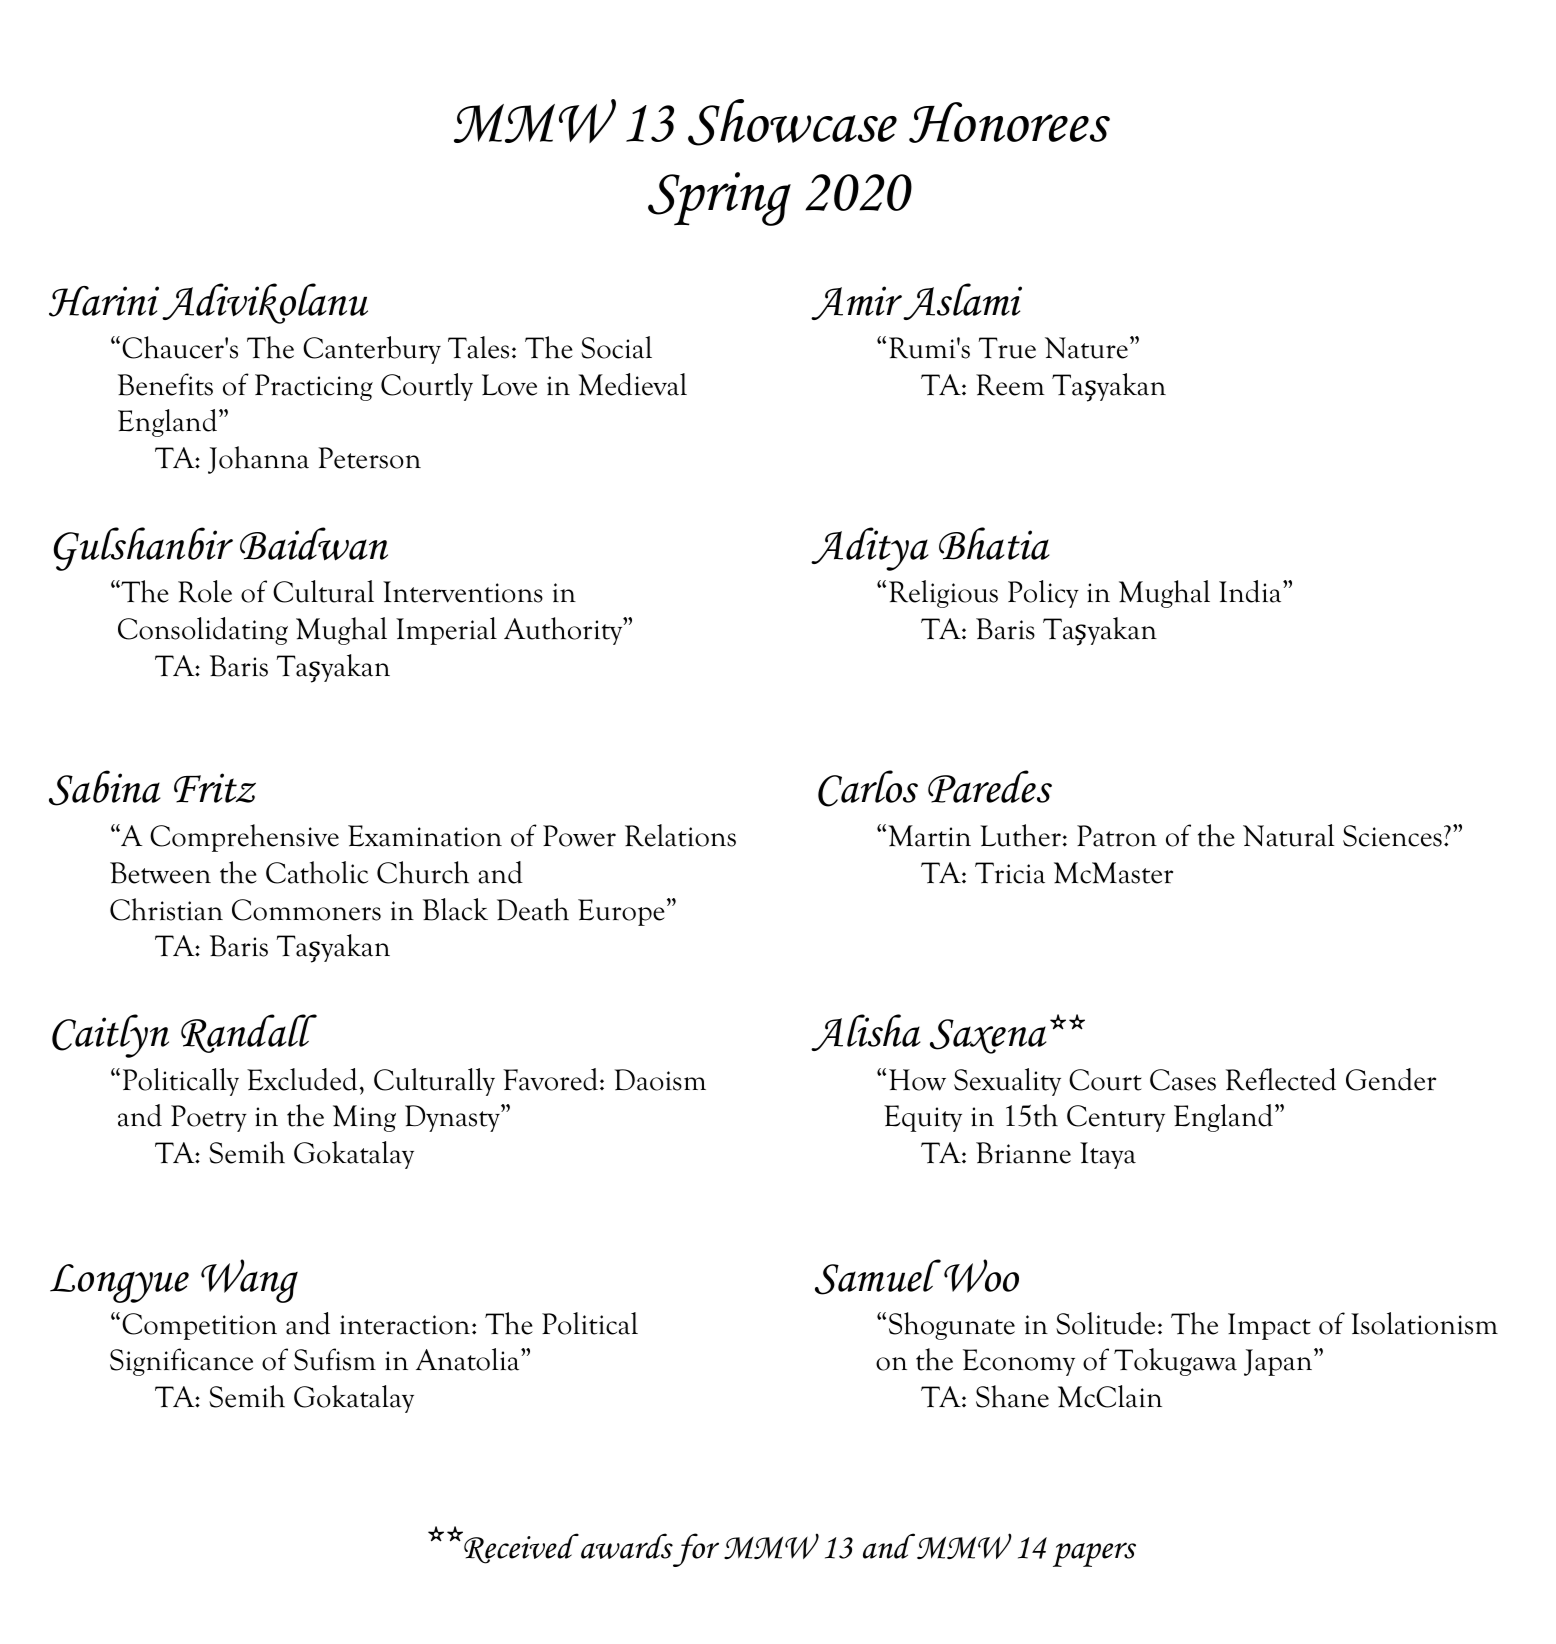  Describe the element at coordinates (696, 1550) in the screenshot. I see `for` at that location.
